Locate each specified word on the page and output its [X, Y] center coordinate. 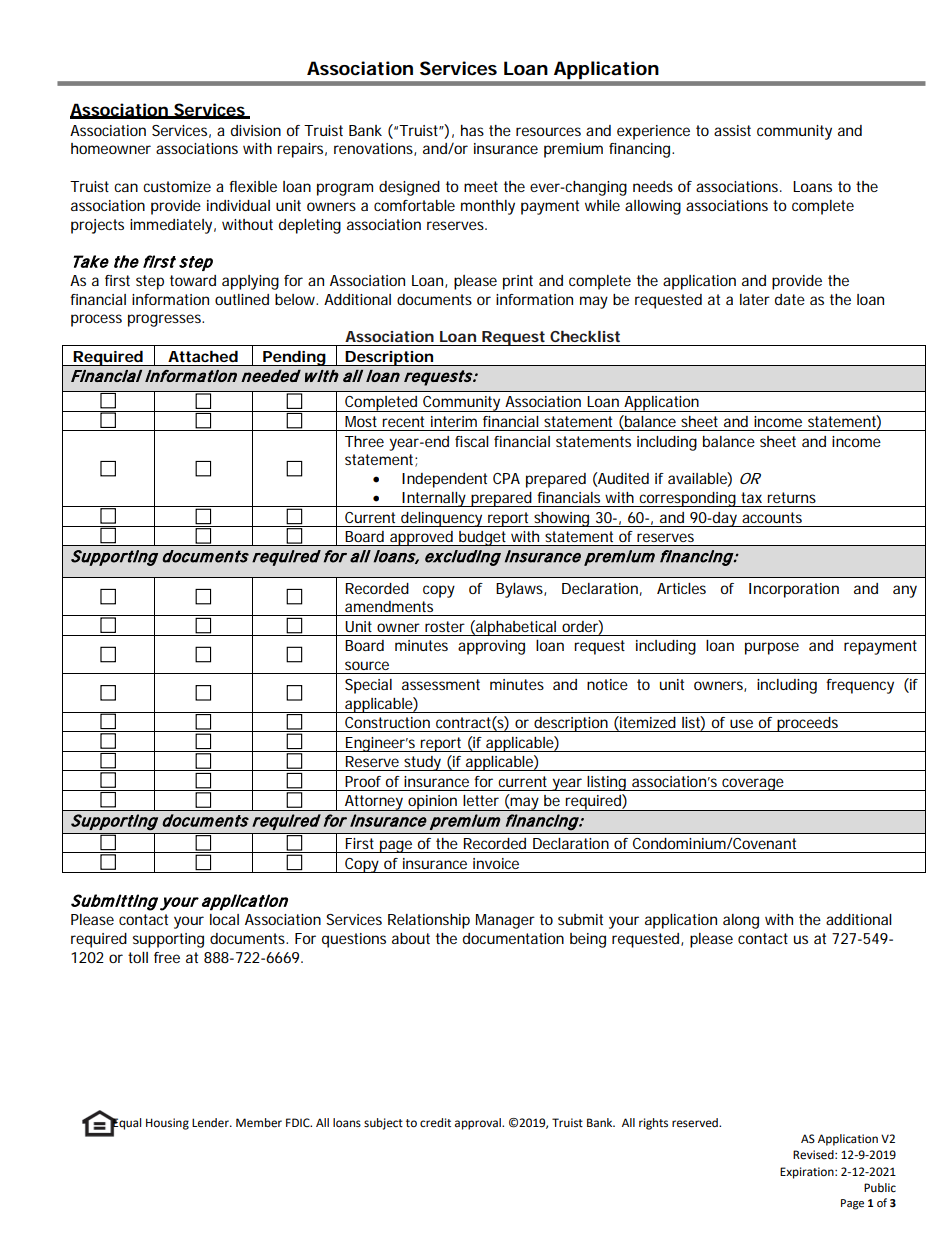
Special [368, 686]
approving [491, 647]
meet [481, 186]
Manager [505, 921]
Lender [211, 1123]
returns [791, 497]
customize [177, 186]
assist [732, 130]
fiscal [472, 441]
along [741, 921]
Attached [203, 356]
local [224, 919]
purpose [772, 648]
